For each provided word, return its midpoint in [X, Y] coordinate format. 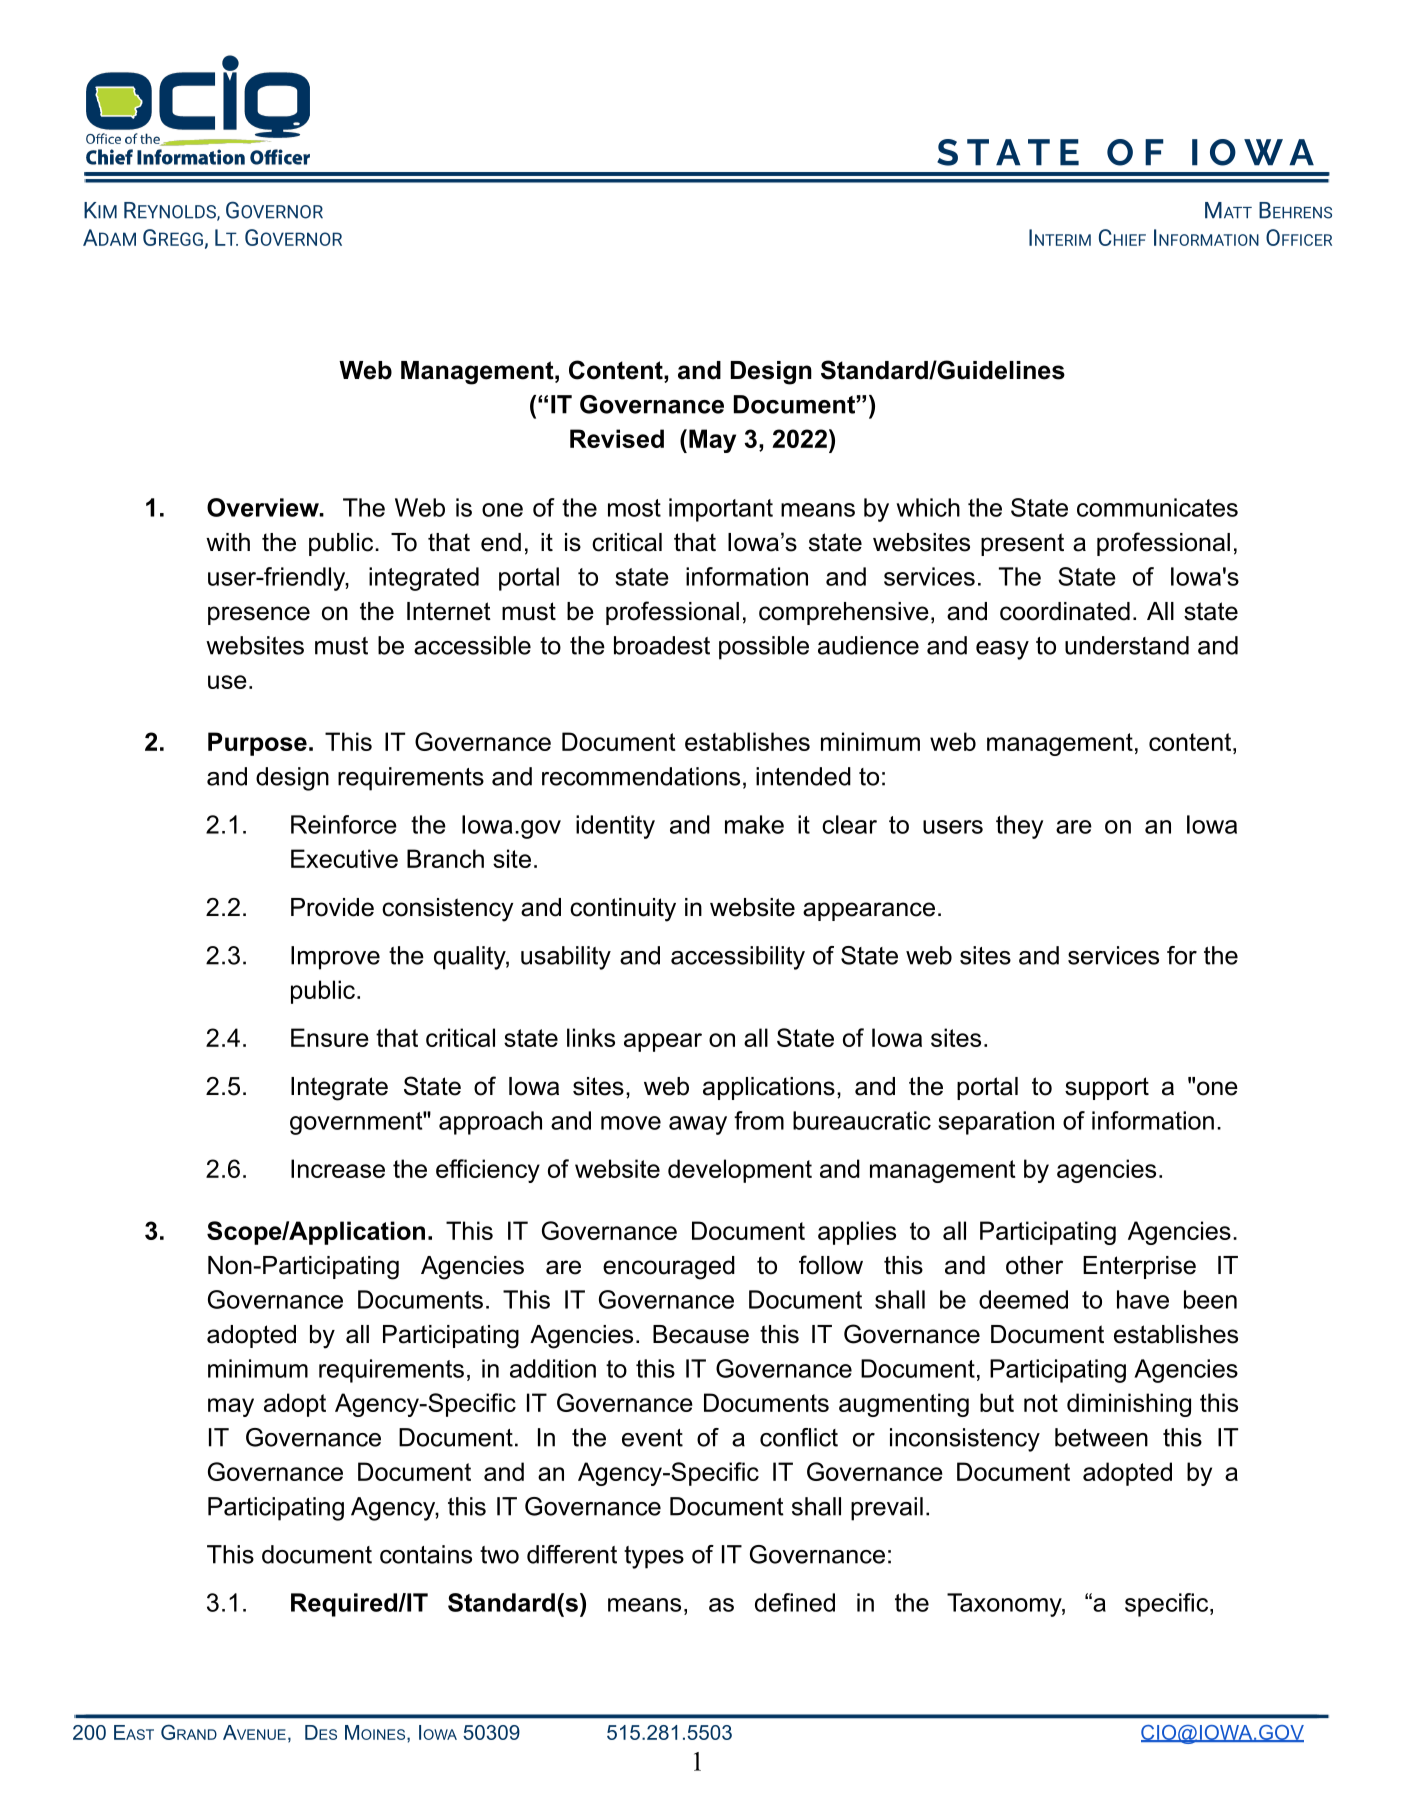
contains [426, 1554]
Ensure [330, 1037]
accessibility [738, 958]
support [1107, 1088]
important [721, 510]
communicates [1157, 507]
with [228, 542]
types [654, 1557]
